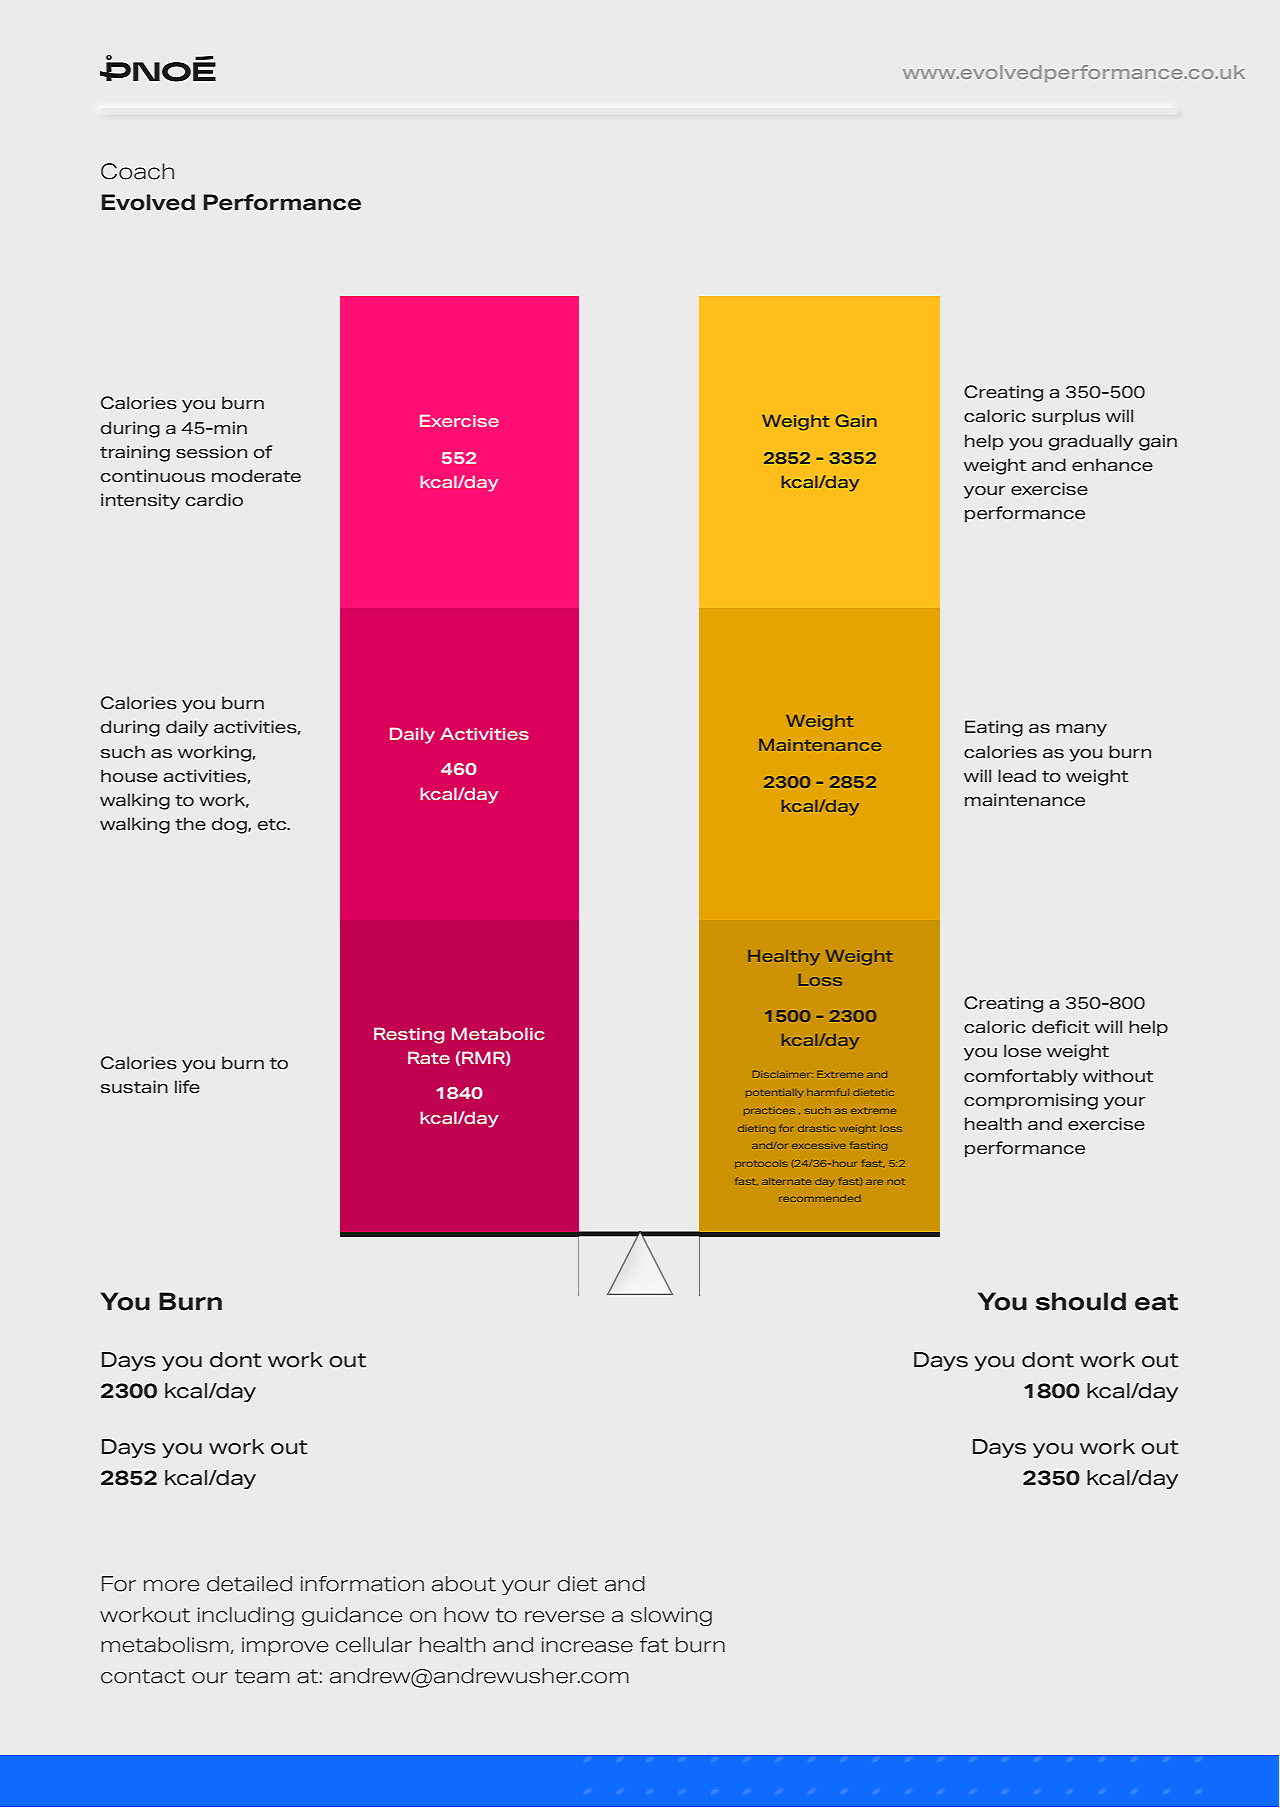 Image resolution: width=1280 pixels, height=1811 pixels. I want to click on including, so click(246, 1616).
